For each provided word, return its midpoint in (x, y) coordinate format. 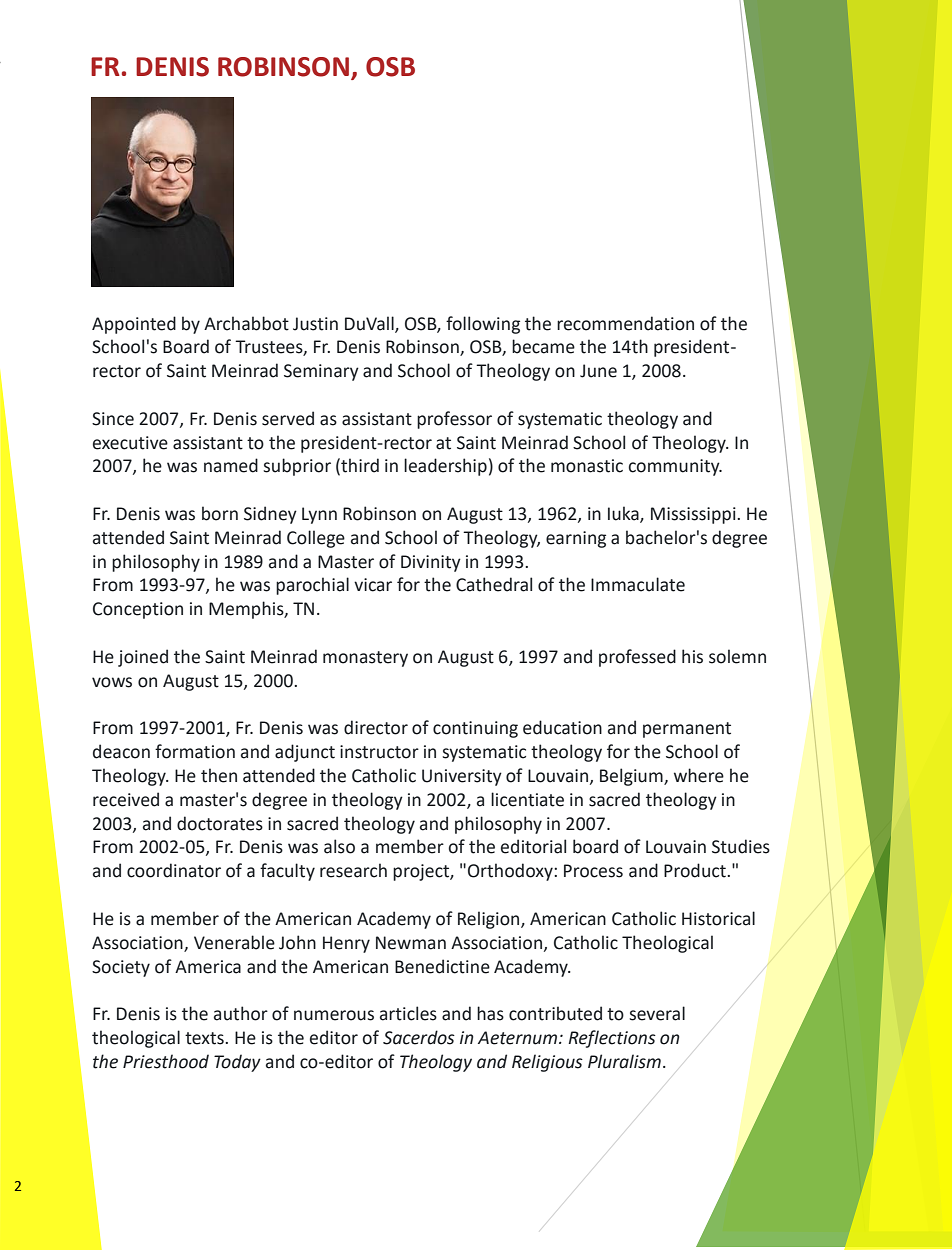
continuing (475, 729)
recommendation (625, 323)
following (483, 325)
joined (143, 658)
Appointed (134, 325)
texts (205, 1038)
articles (408, 1013)
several (657, 1013)
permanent (687, 730)
